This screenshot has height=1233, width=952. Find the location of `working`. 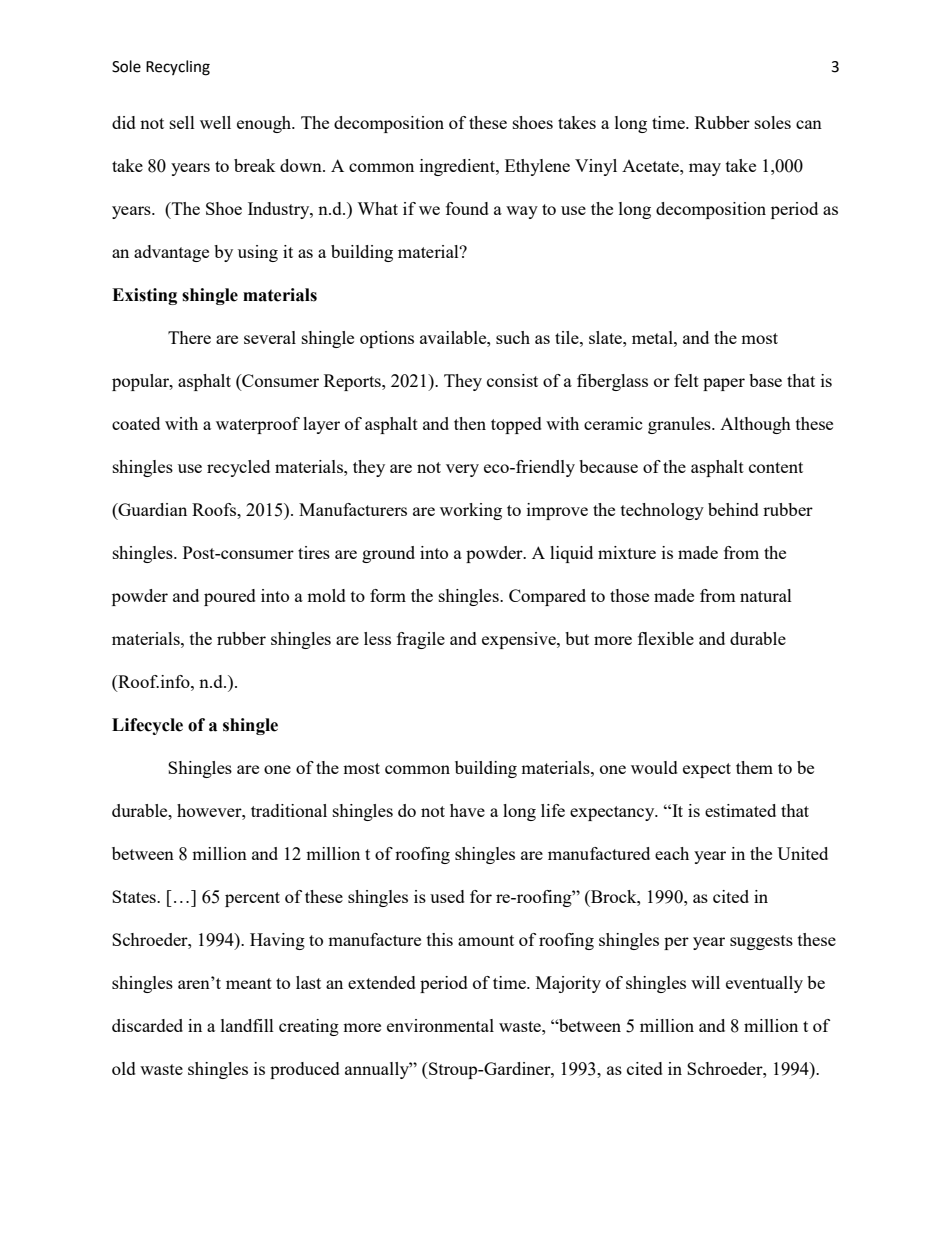

working is located at coordinates (471, 511).
